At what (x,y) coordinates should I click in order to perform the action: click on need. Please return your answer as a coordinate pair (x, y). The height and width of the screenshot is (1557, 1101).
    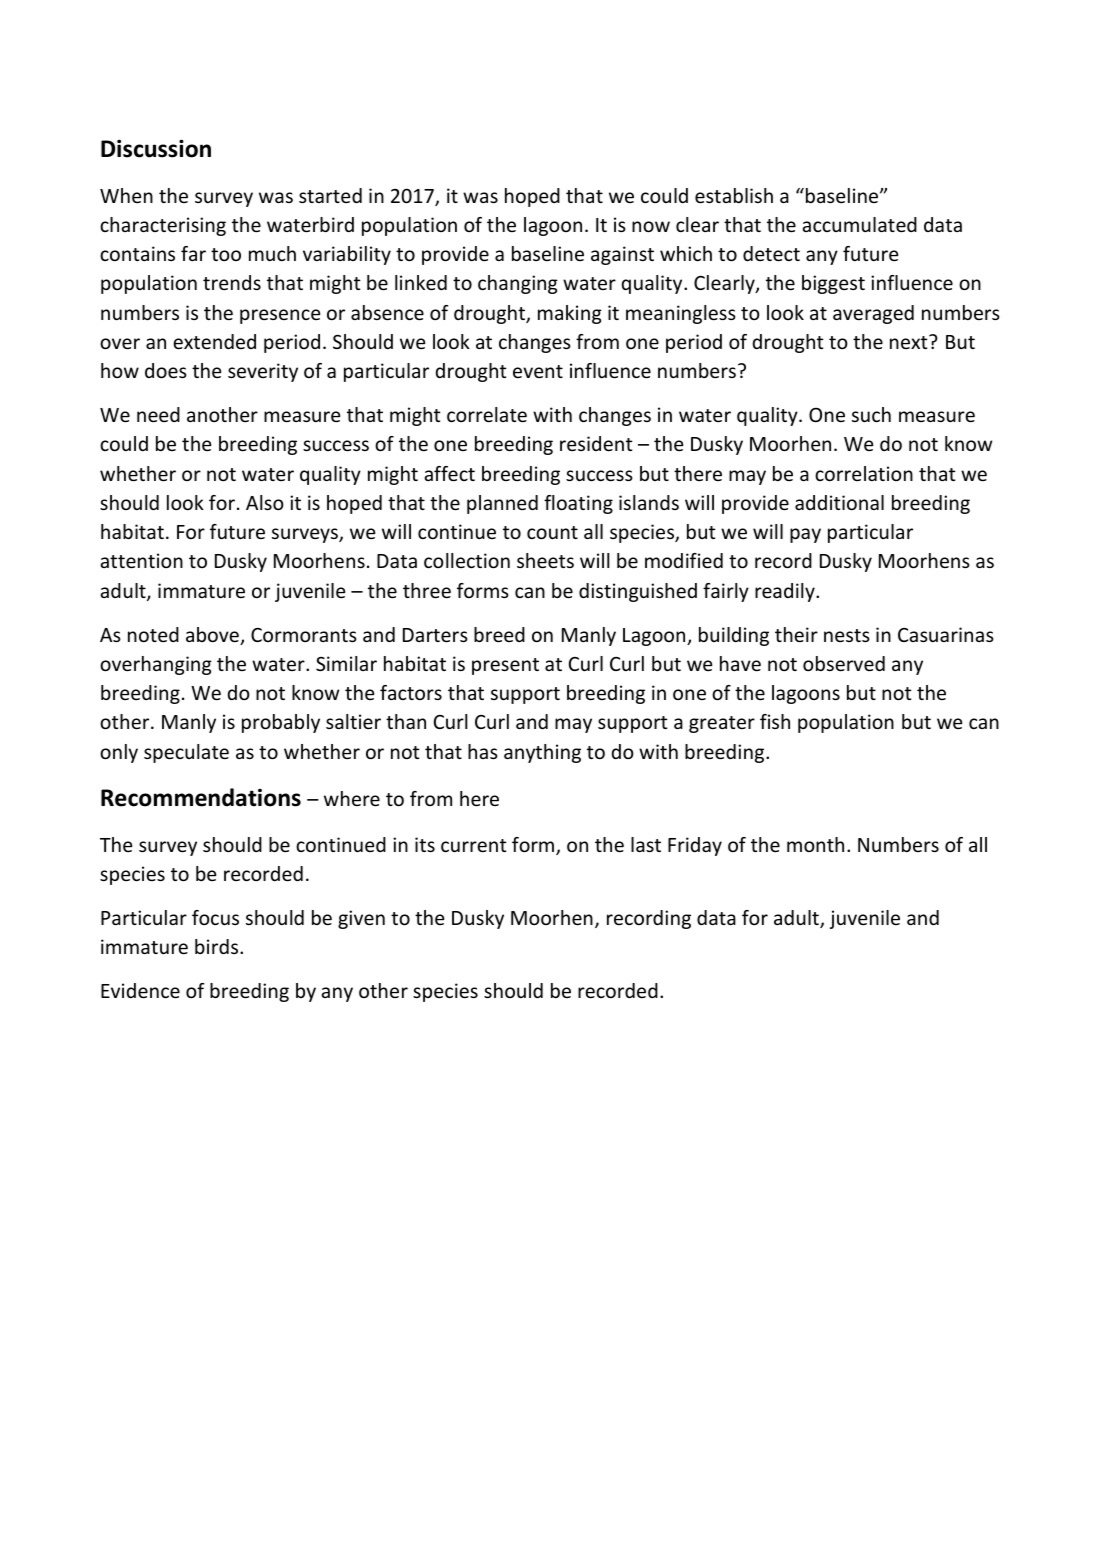
    Looking at the image, I should click on (158, 414).
